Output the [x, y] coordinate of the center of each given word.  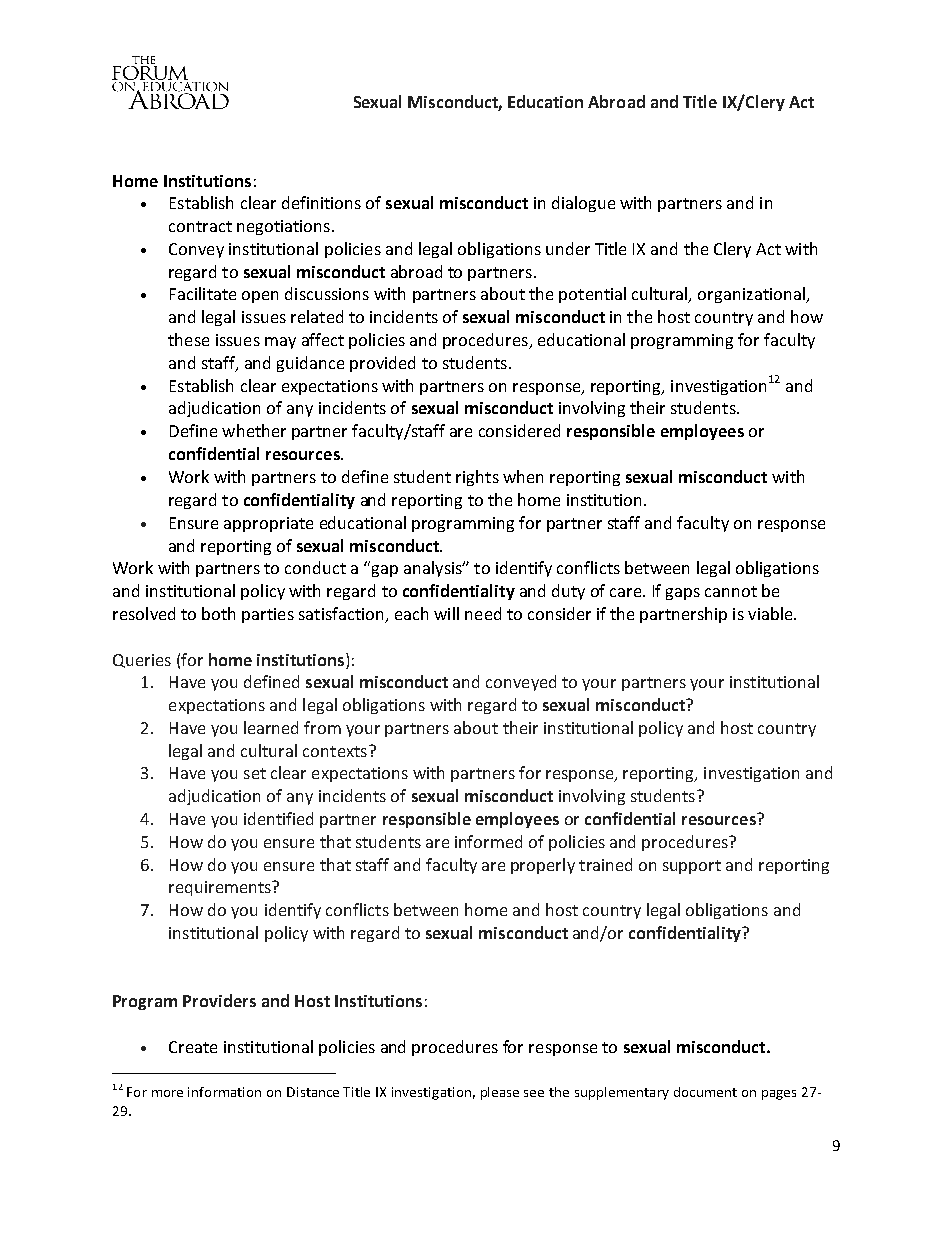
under [568, 248]
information [224, 1092]
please [500, 1093]
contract [200, 226]
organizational [752, 295]
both [218, 613]
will [446, 613]
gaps [683, 594]
